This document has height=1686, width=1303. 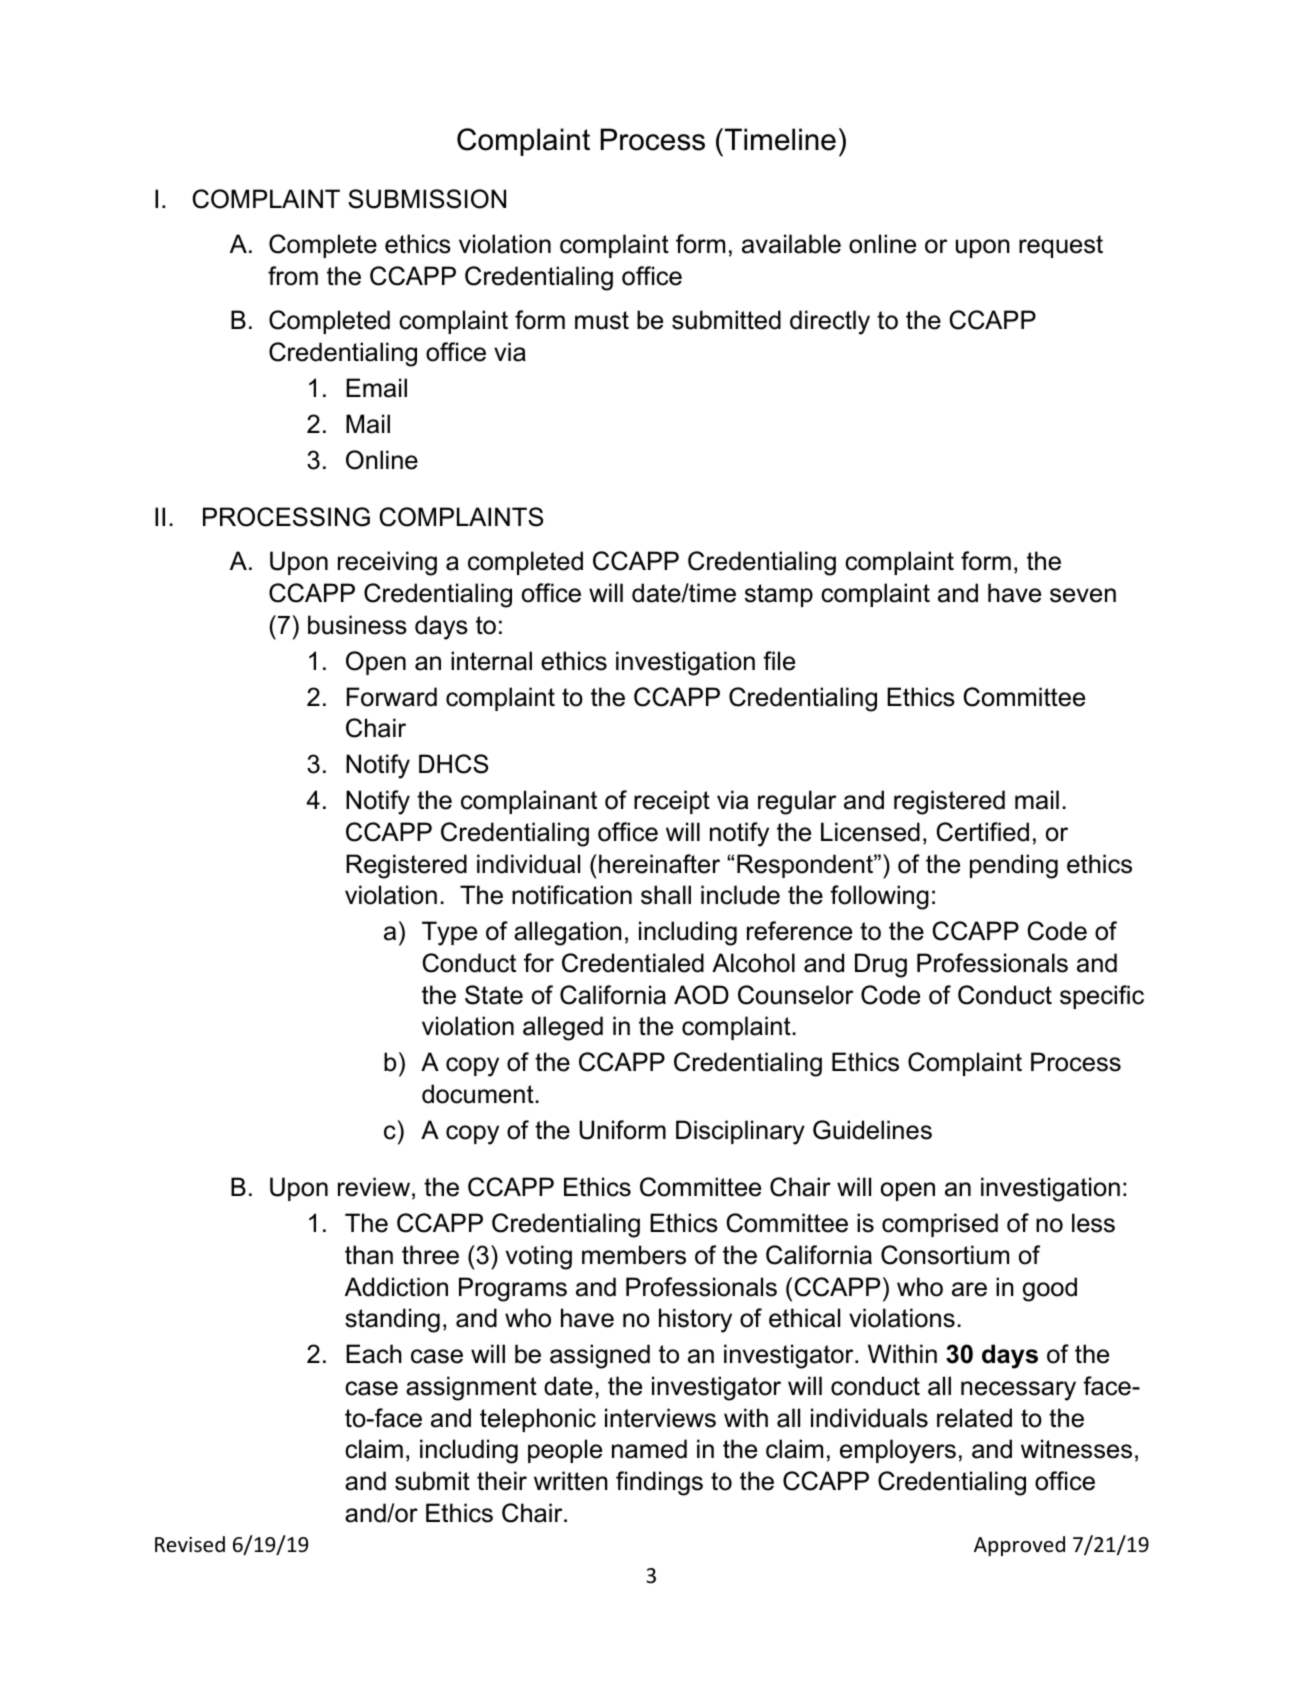 What do you see at coordinates (779, 595) in the document?
I see `stamp` at bounding box center [779, 595].
